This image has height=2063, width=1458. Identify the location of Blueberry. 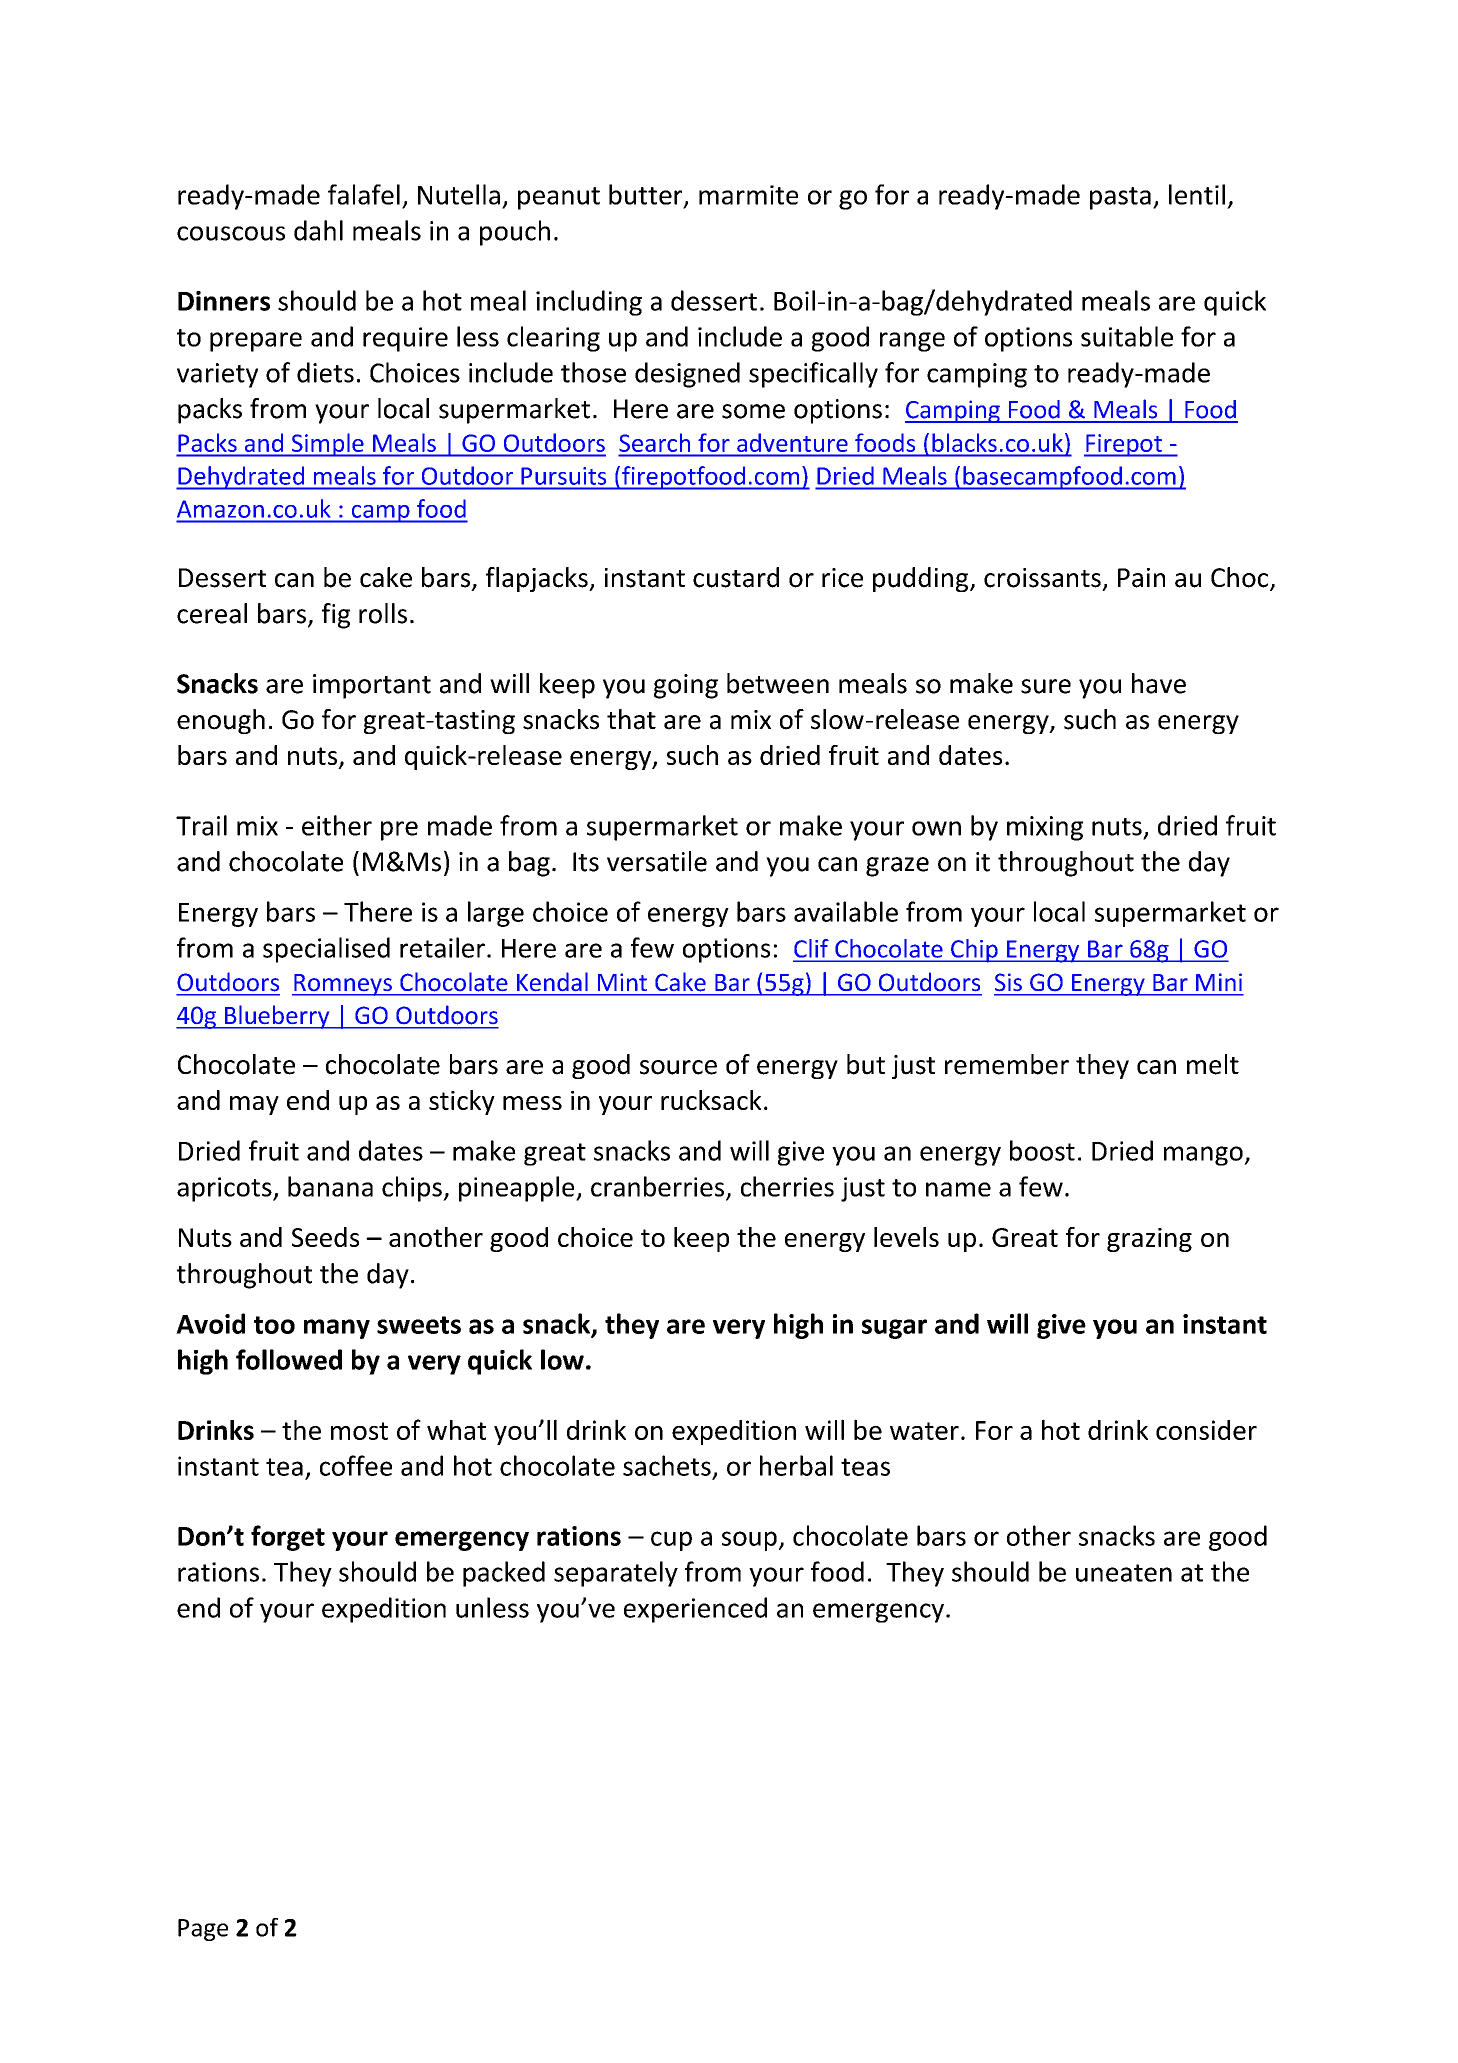
(277, 1017).
